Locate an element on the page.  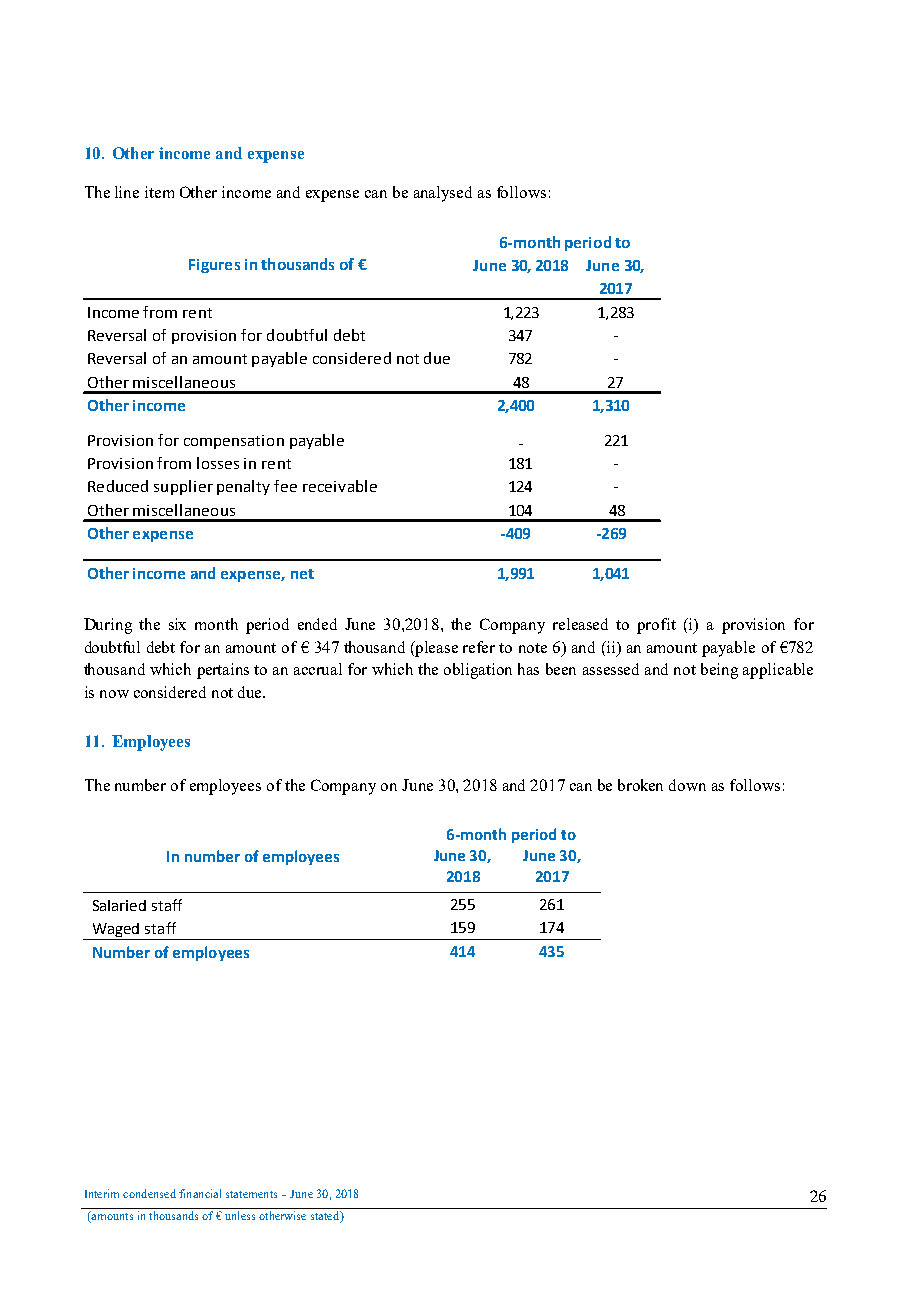
financial is located at coordinates (200, 1193).
